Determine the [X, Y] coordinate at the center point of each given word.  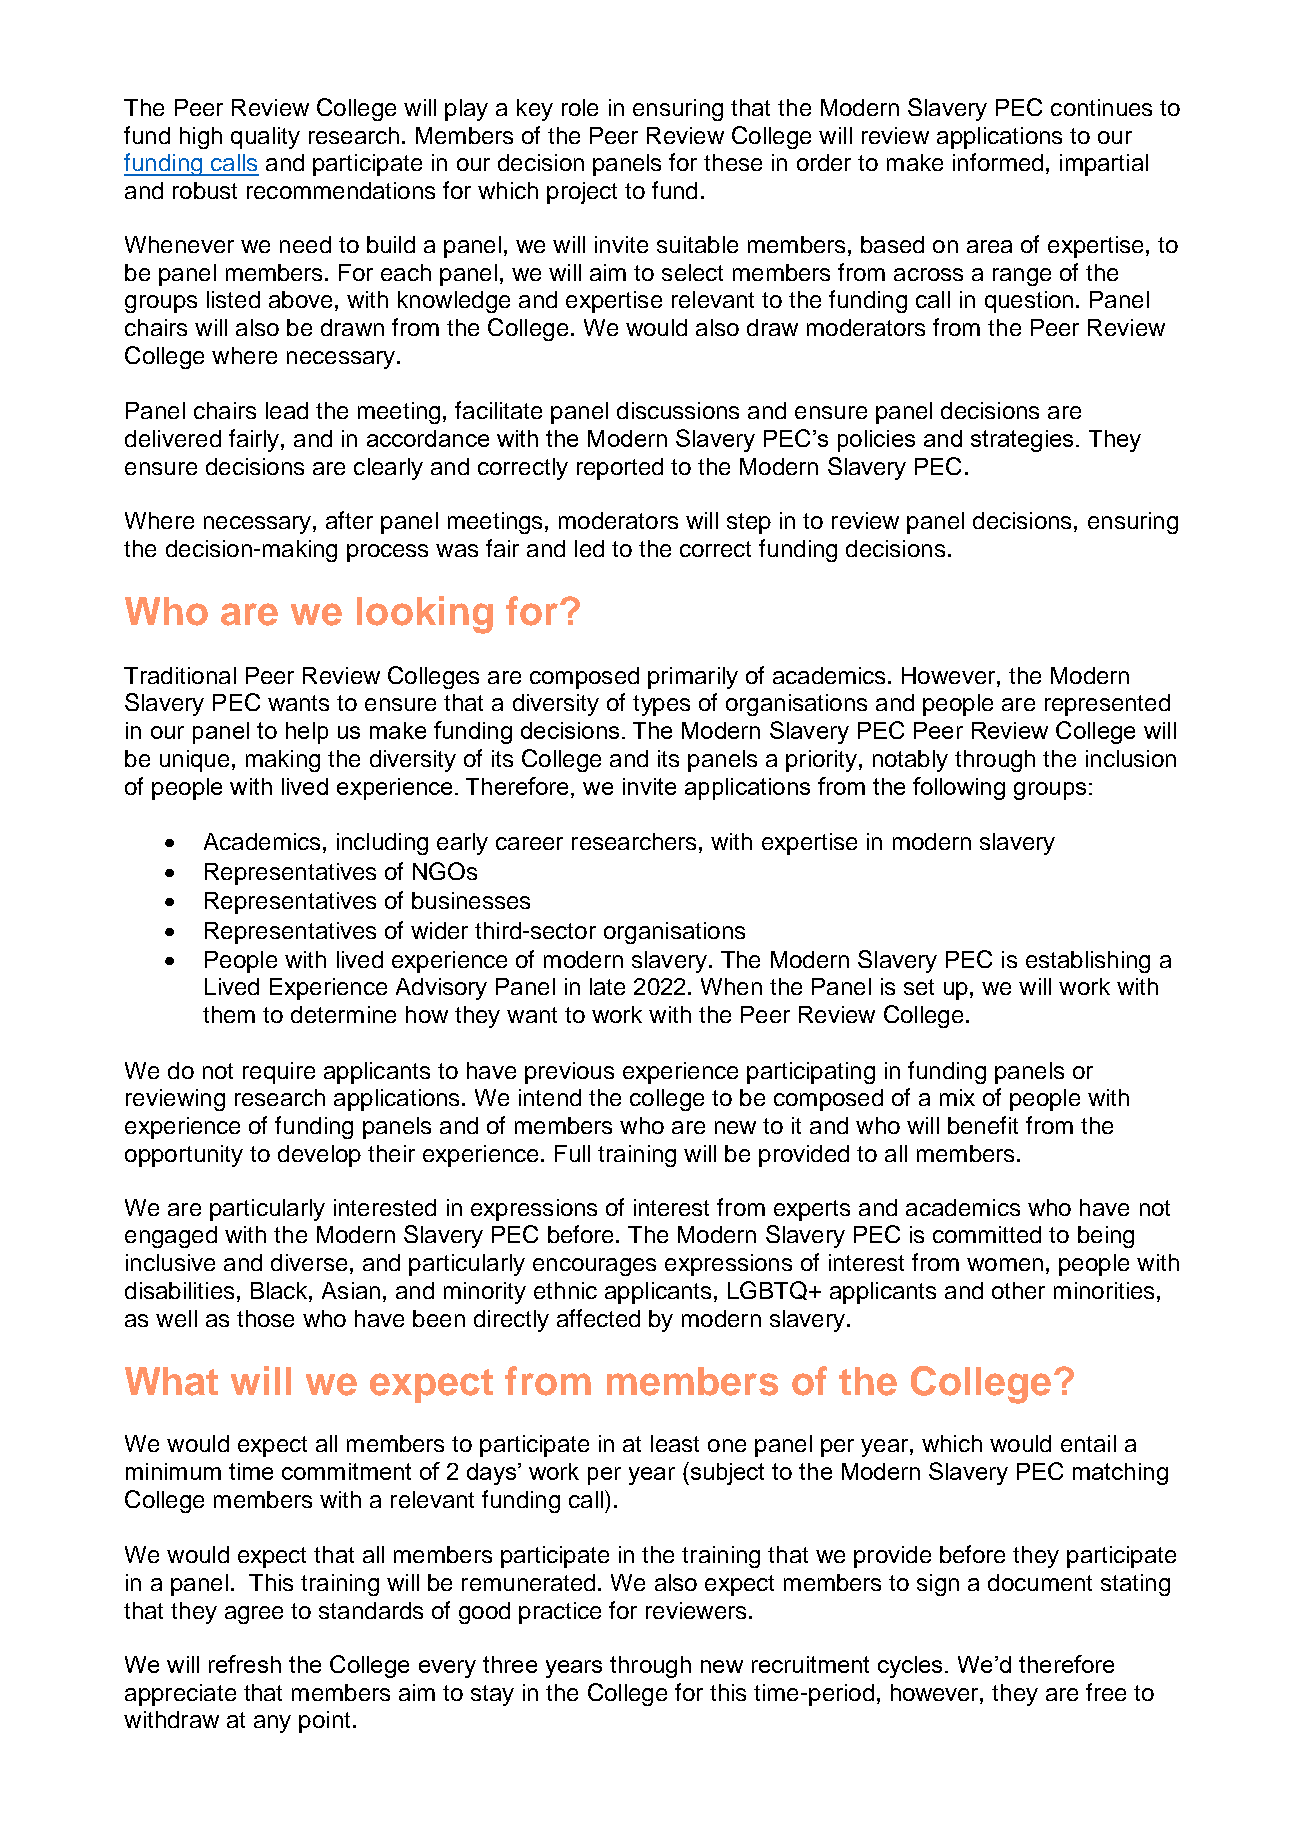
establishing [1088, 962]
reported [620, 469]
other [1018, 1290]
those [265, 1318]
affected [598, 1318]
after [349, 520]
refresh [245, 1664]
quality [265, 138]
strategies [1022, 441]
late [607, 986]
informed [998, 162]
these [733, 162]
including [382, 844]
